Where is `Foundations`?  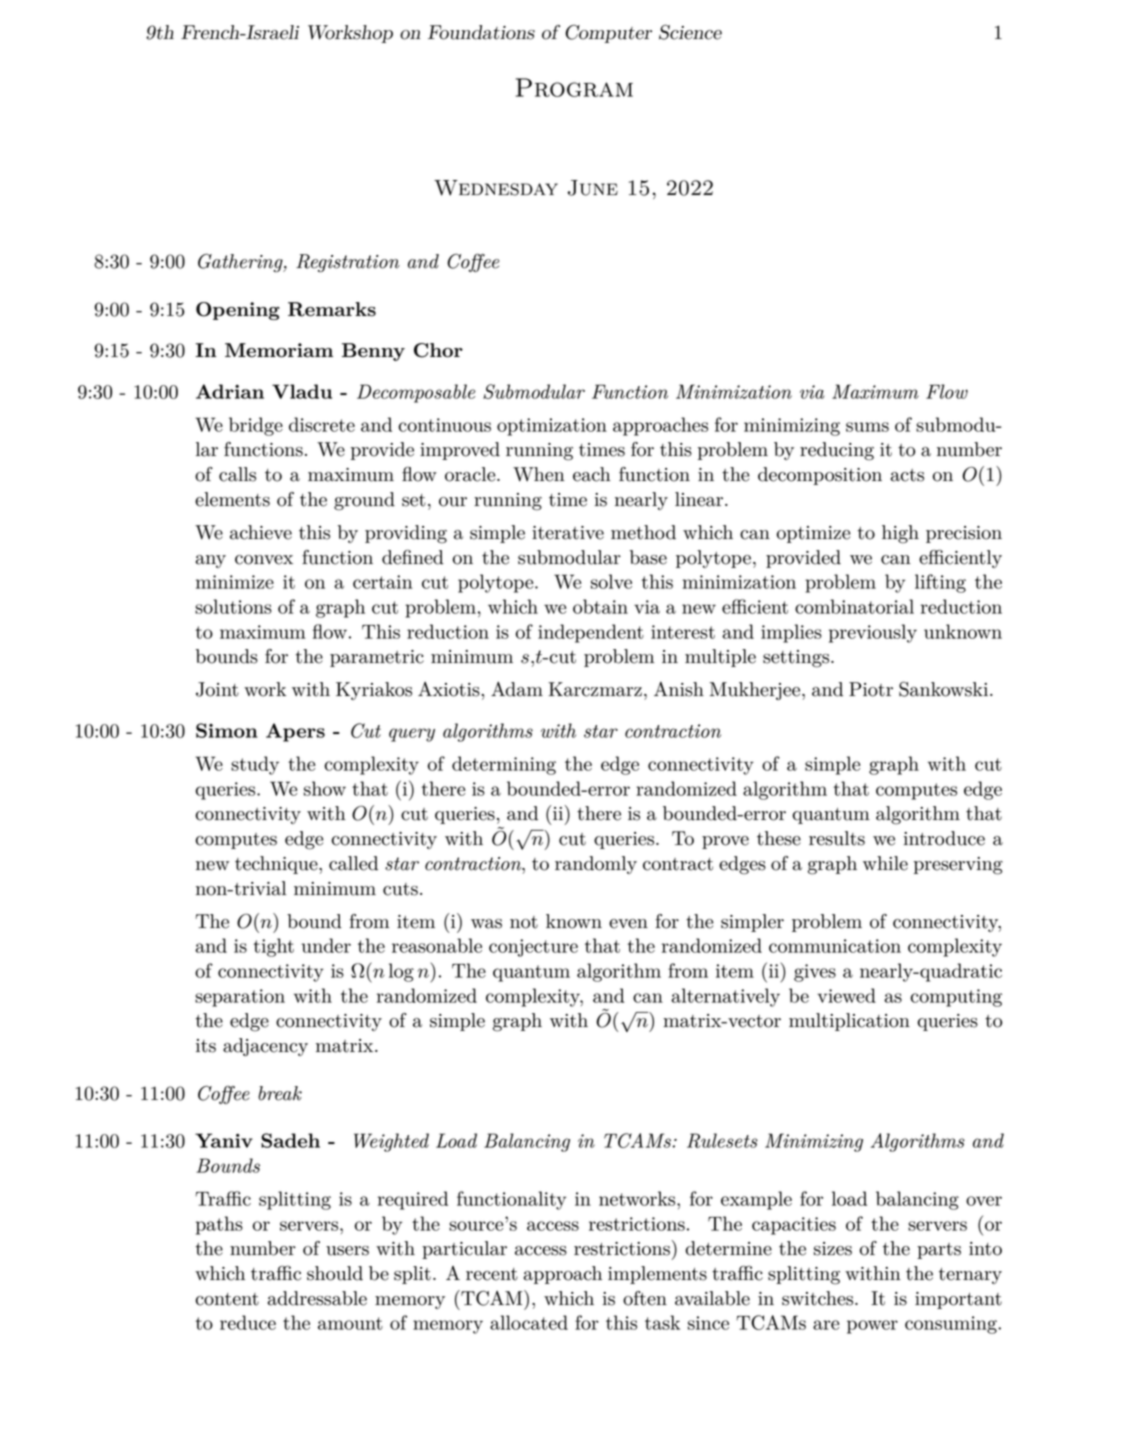
Foundations is located at coordinates (481, 32).
